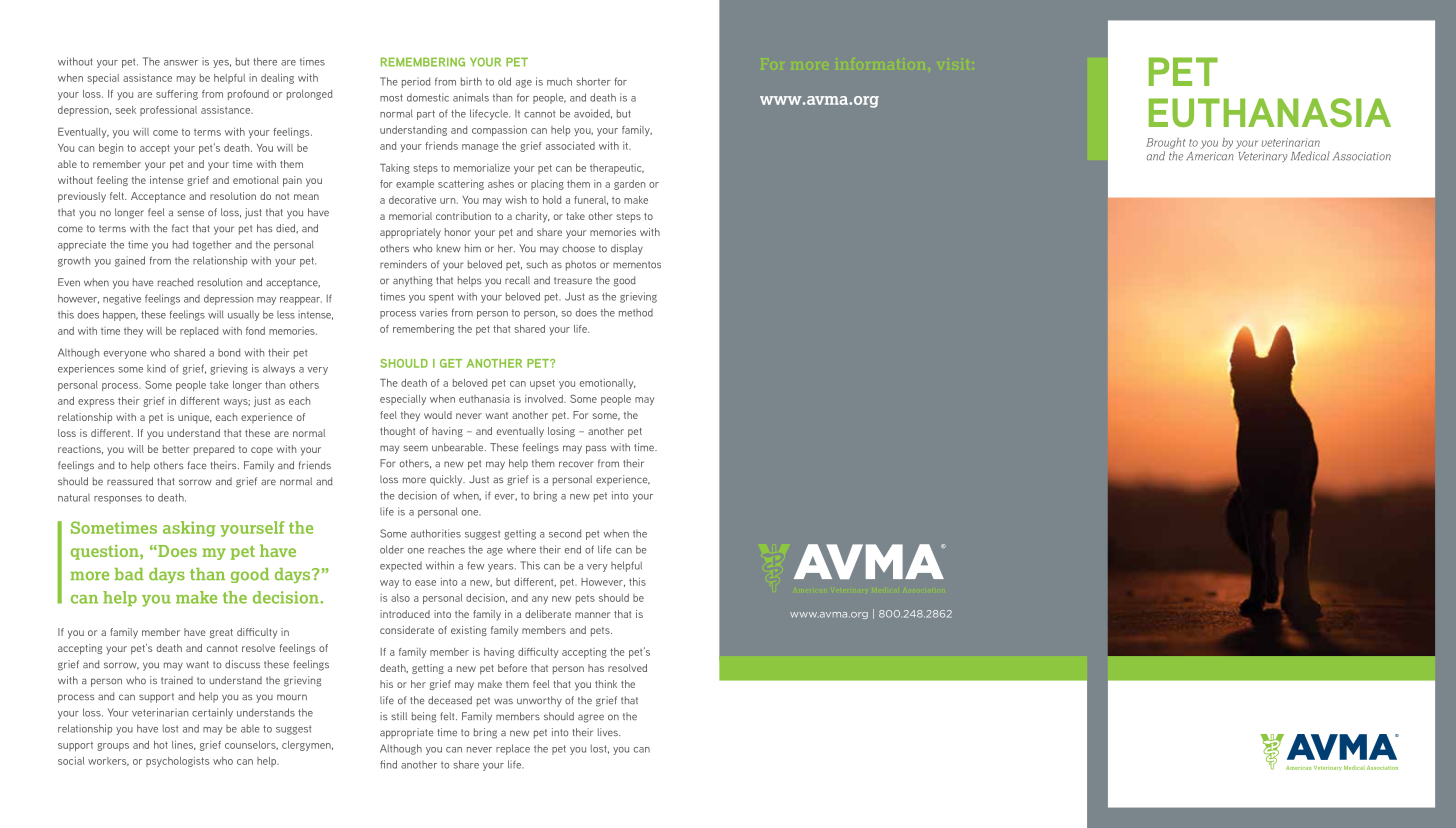 The height and width of the screenshot is (828, 1456). Describe the element at coordinates (1210, 156) in the screenshot. I see `American` at that location.
